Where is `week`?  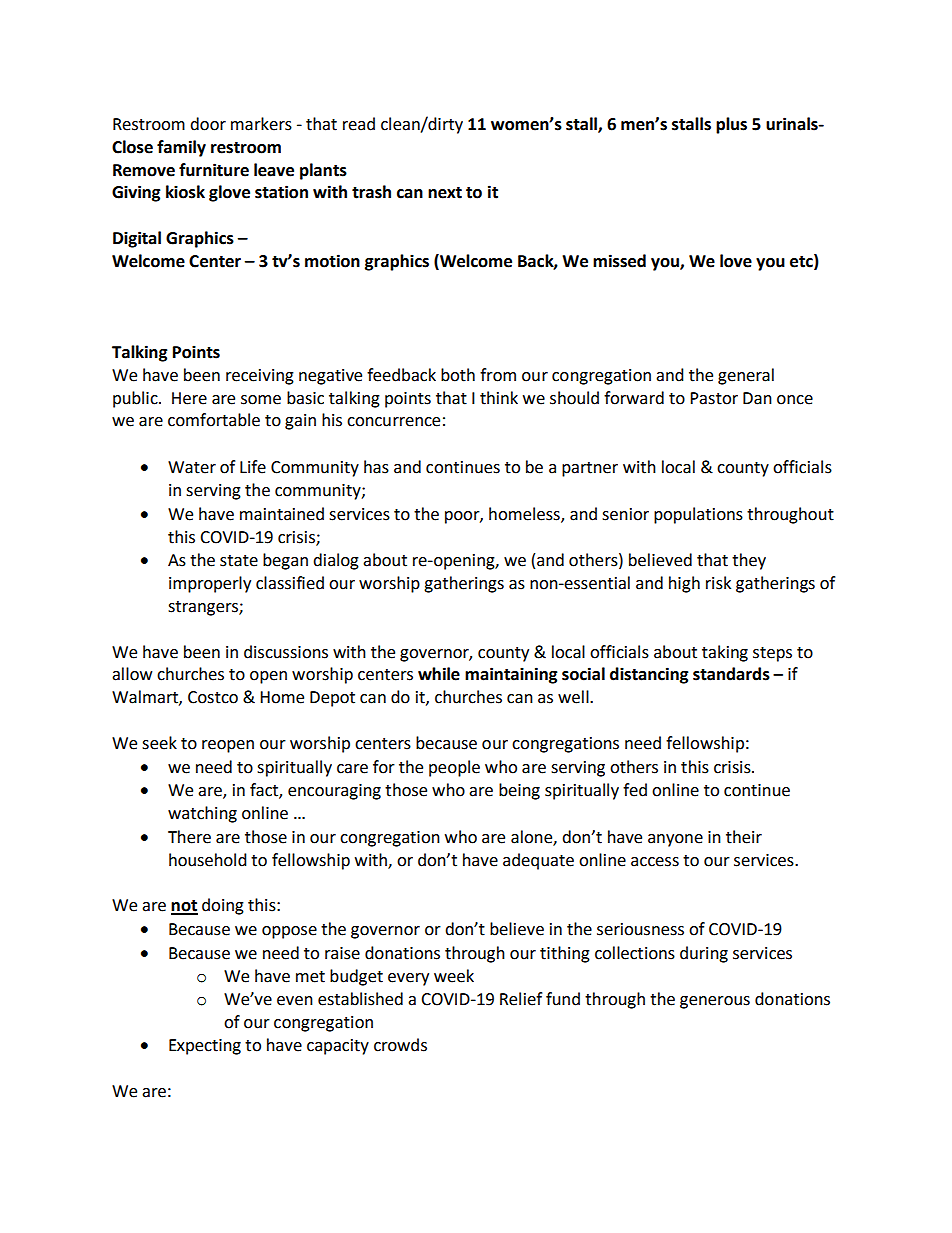 week is located at coordinates (454, 976).
